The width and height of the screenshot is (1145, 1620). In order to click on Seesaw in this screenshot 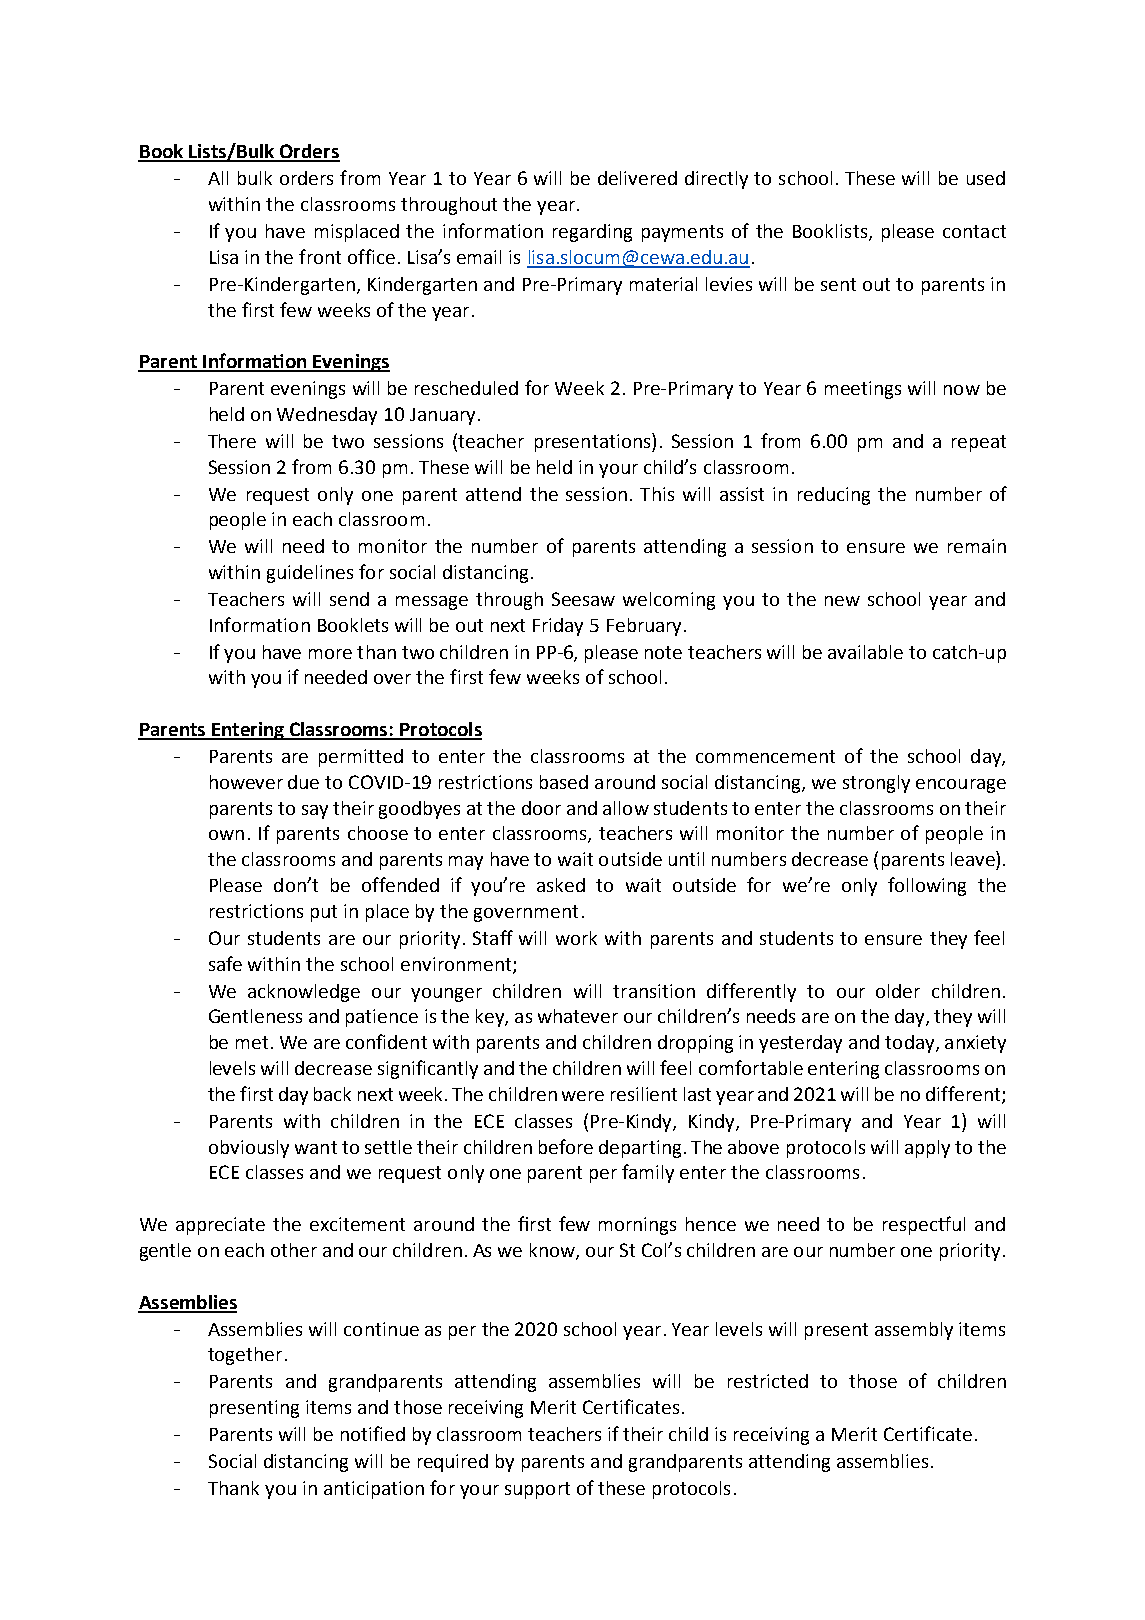, I will do `click(583, 599)`.
